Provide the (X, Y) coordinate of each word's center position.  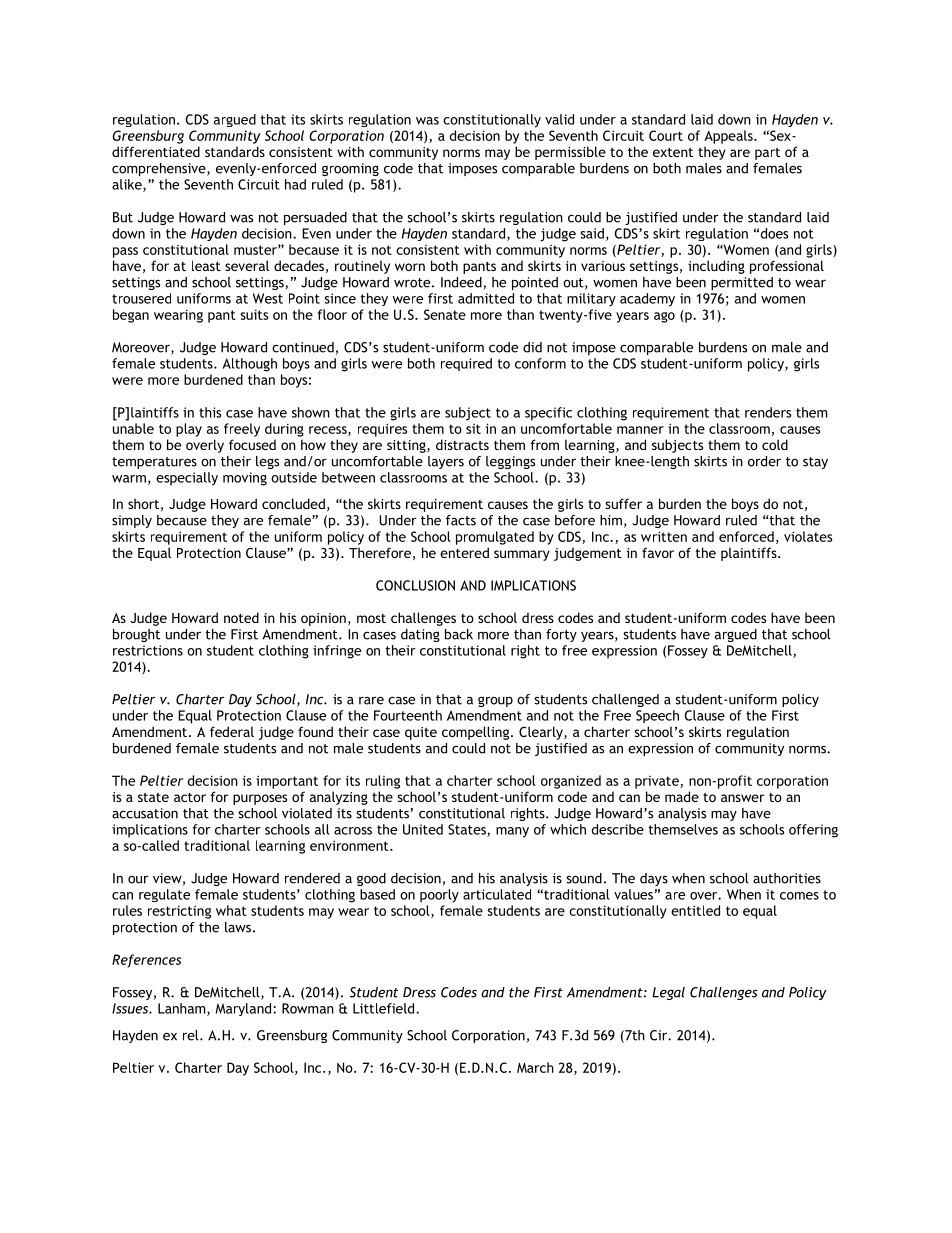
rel (192, 1035)
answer (742, 798)
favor (658, 552)
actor (190, 797)
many (512, 832)
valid (559, 119)
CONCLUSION (415, 585)
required (466, 364)
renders (768, 412)
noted (241, 617)
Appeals (729, 137)
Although (250, 365)
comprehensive (160, 169)
